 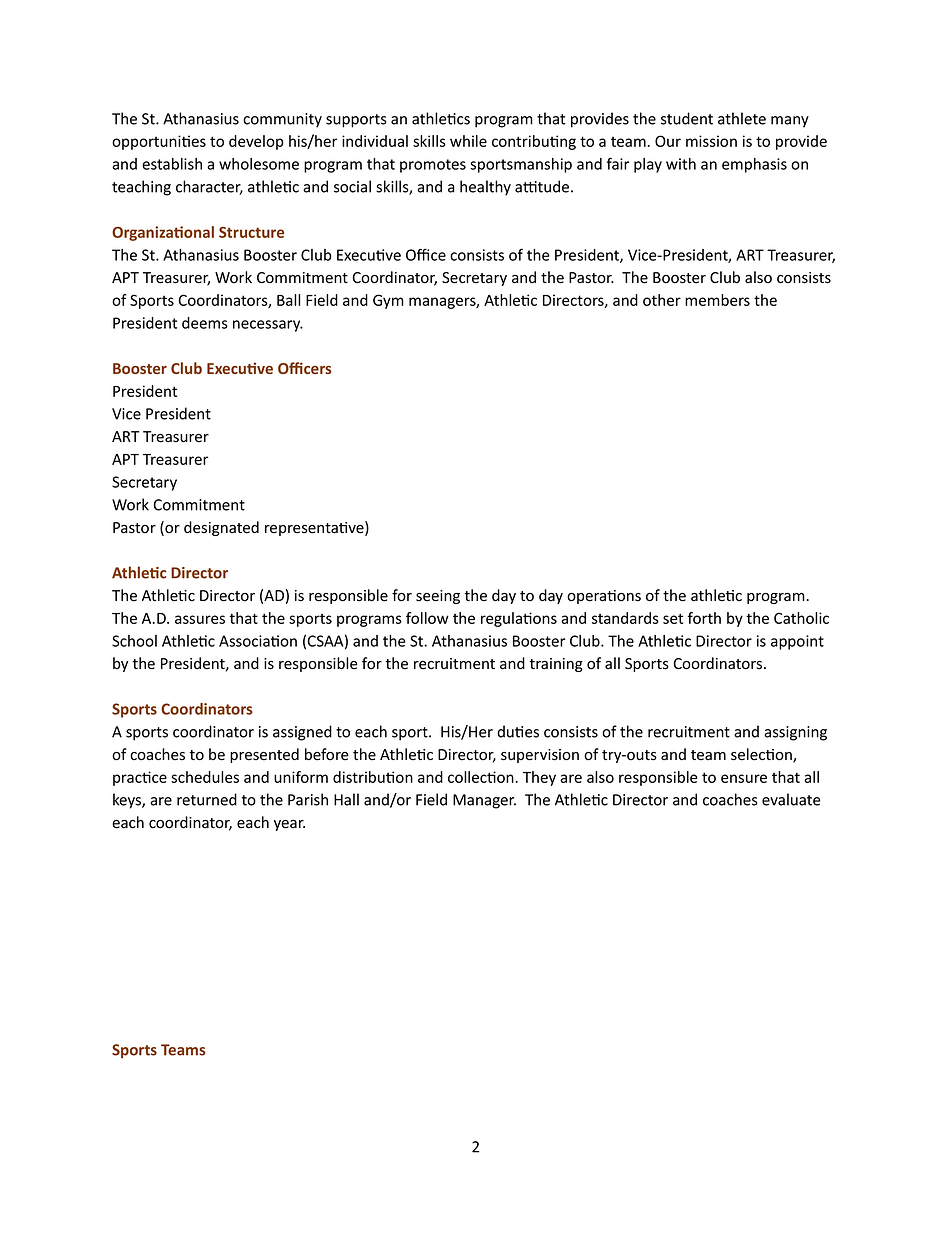 What do you see at coordinates (539, 778) in the screenshot?
I see `They` at bounding box center [539, 778].
